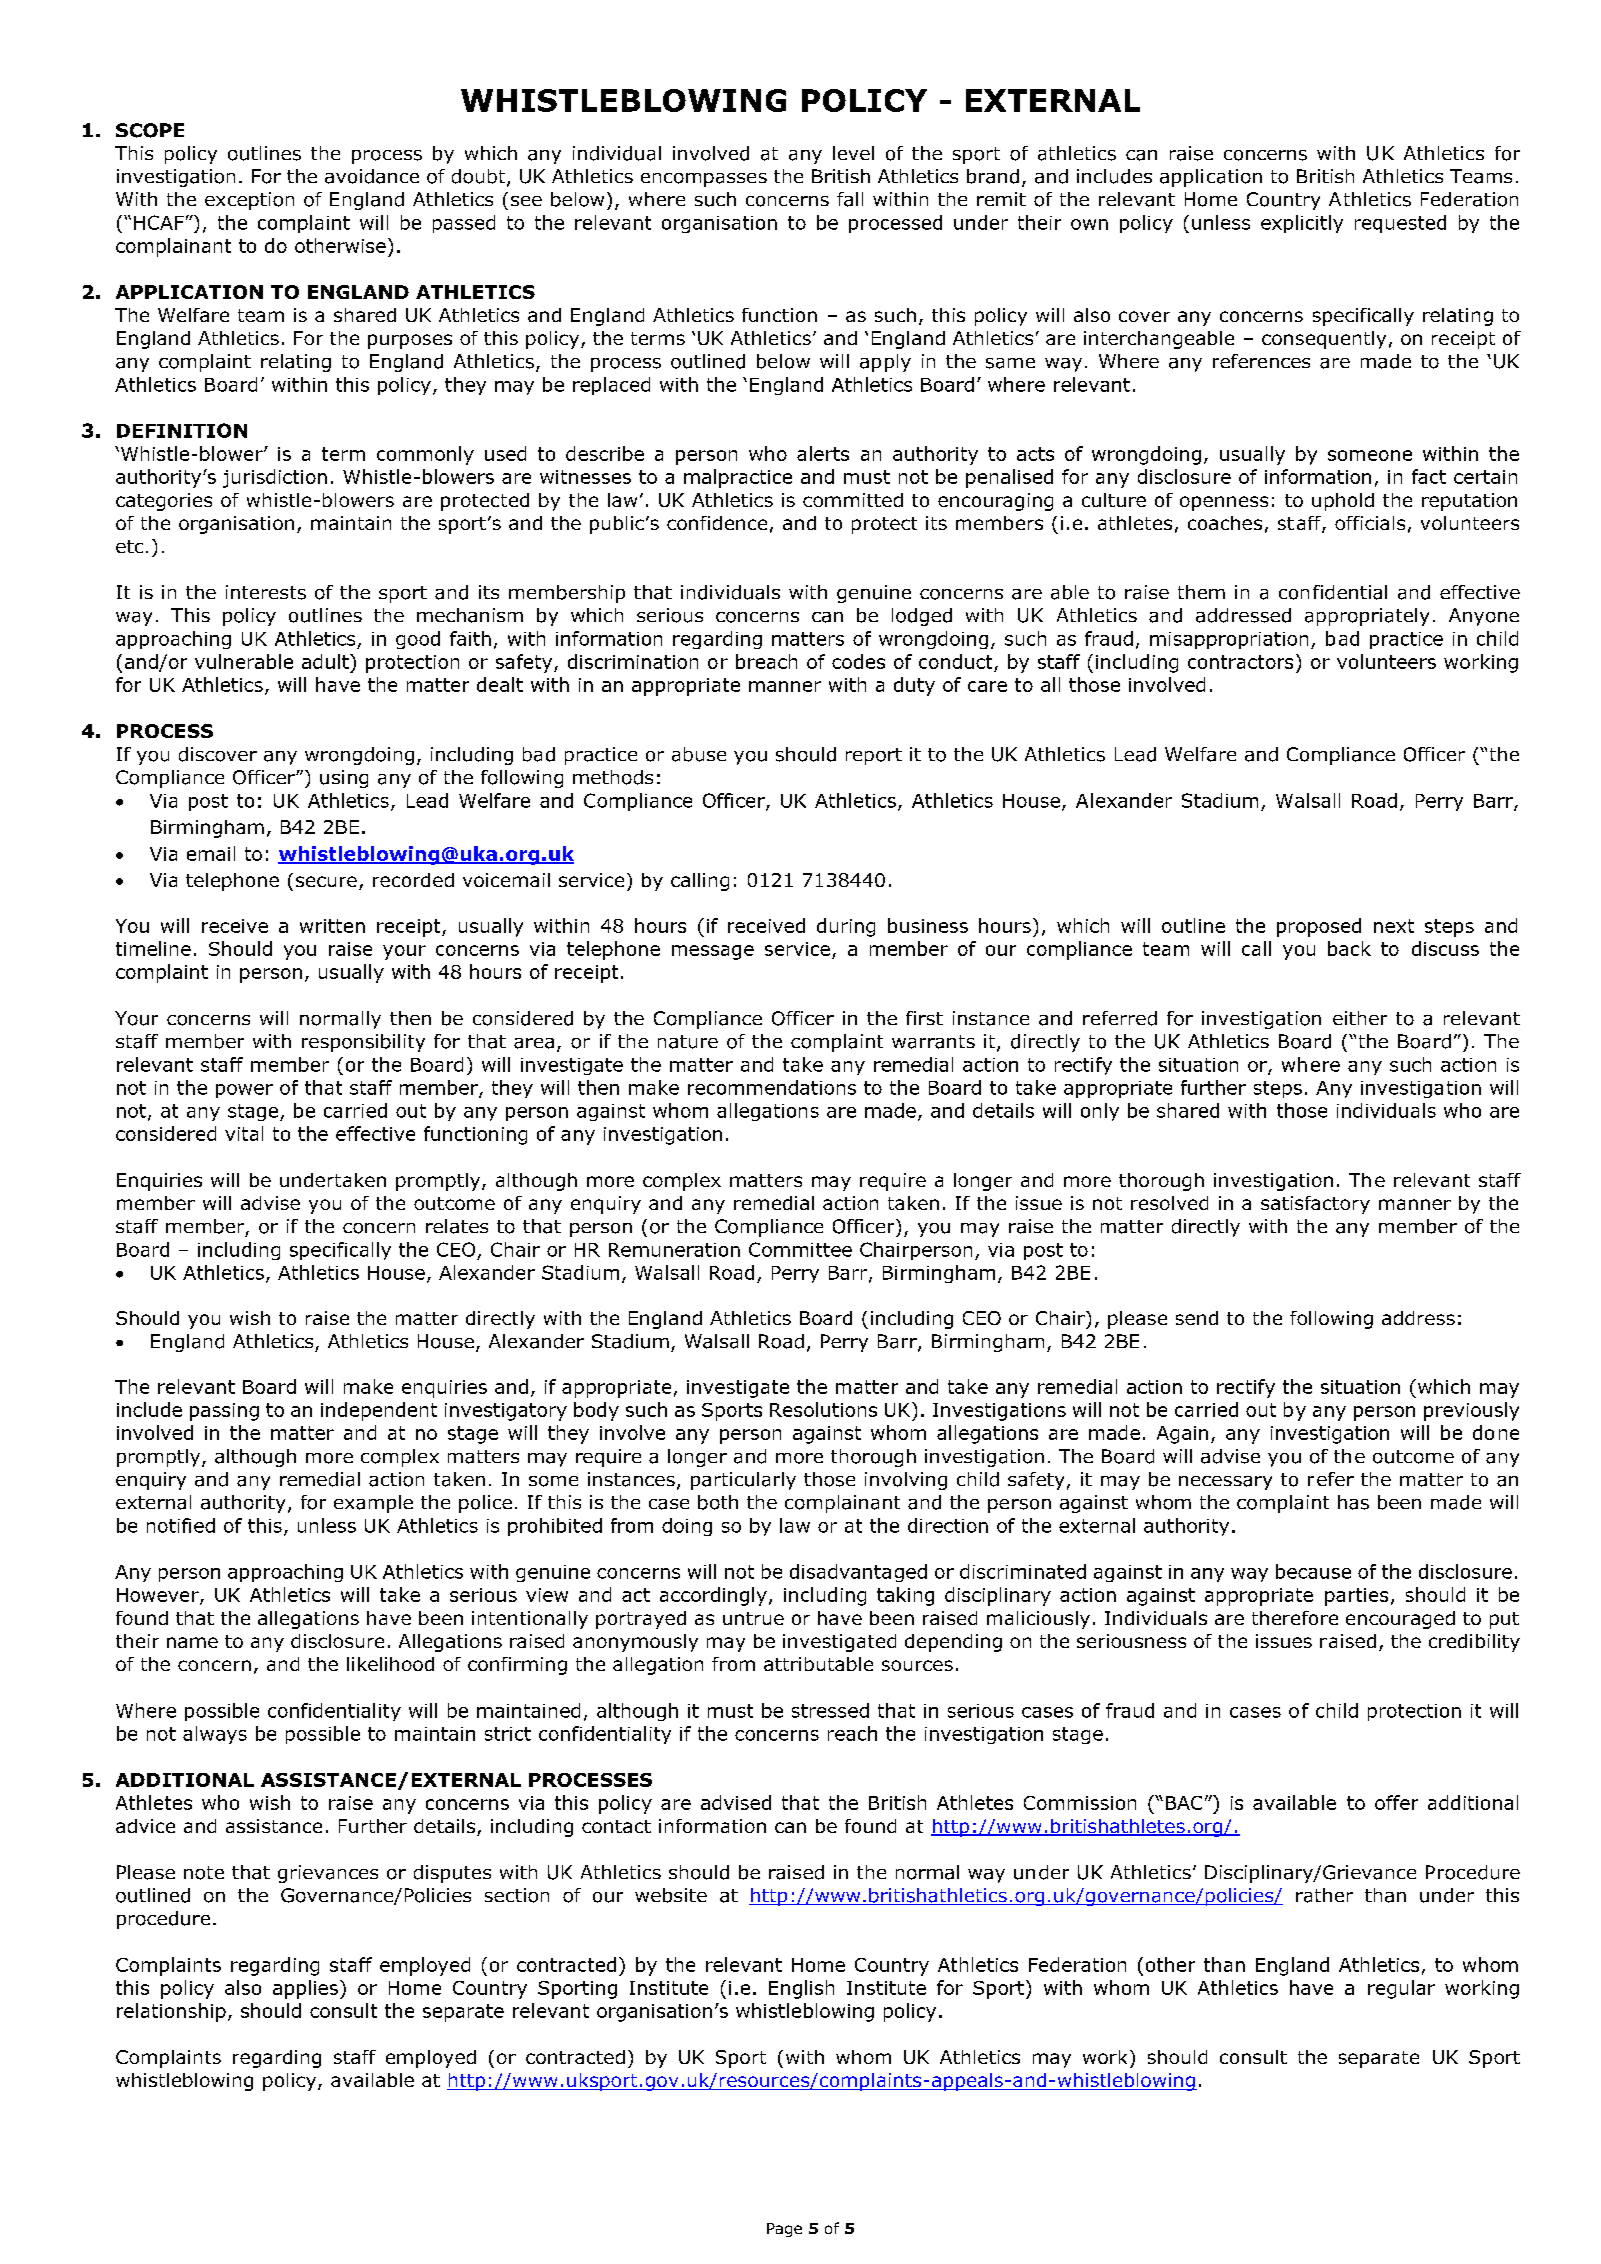 This screenshot has height=2264, width=1601. I want to click on example, so click(373, 1504).
